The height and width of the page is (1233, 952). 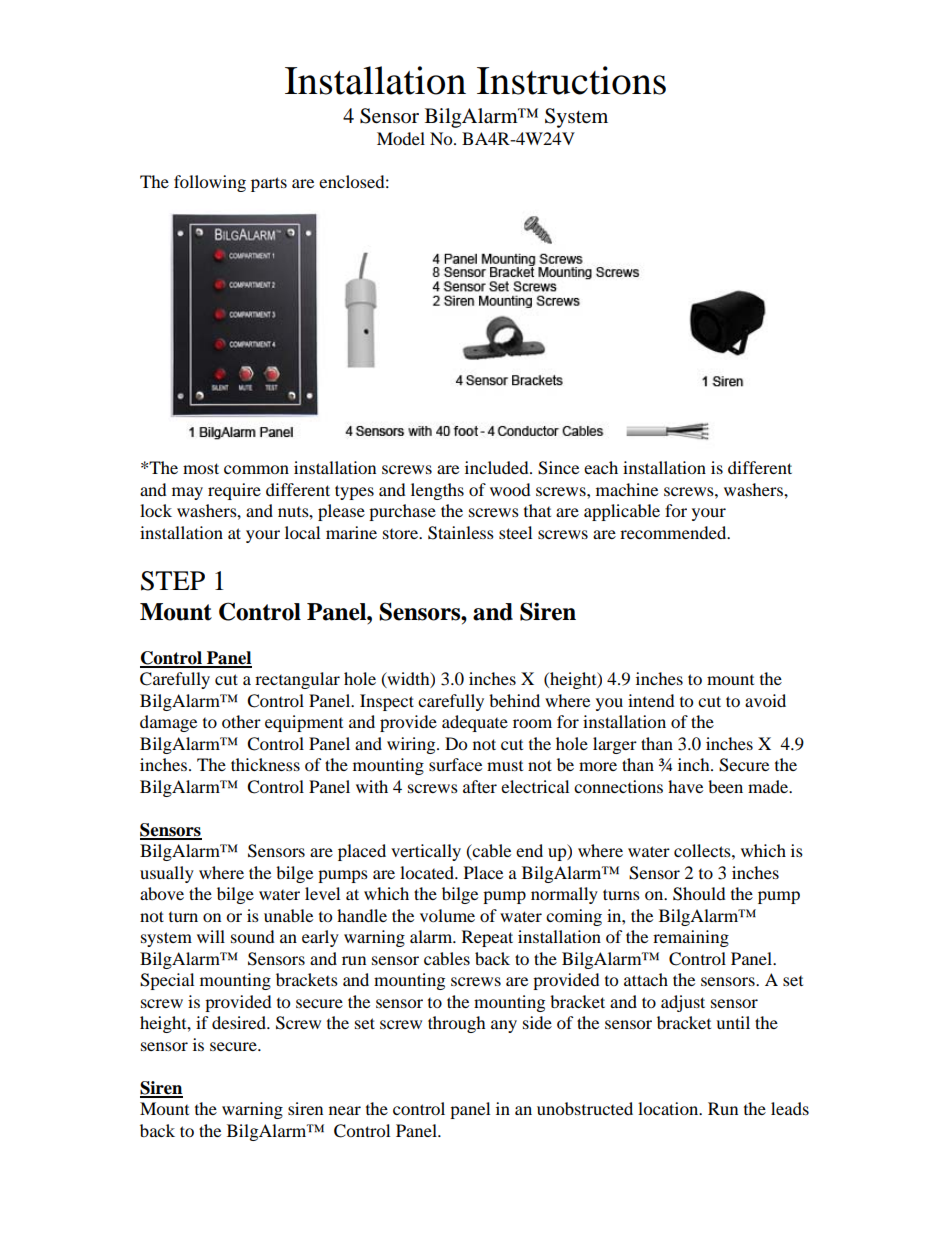 I want to click on volume, so click(x=447, y=915).
